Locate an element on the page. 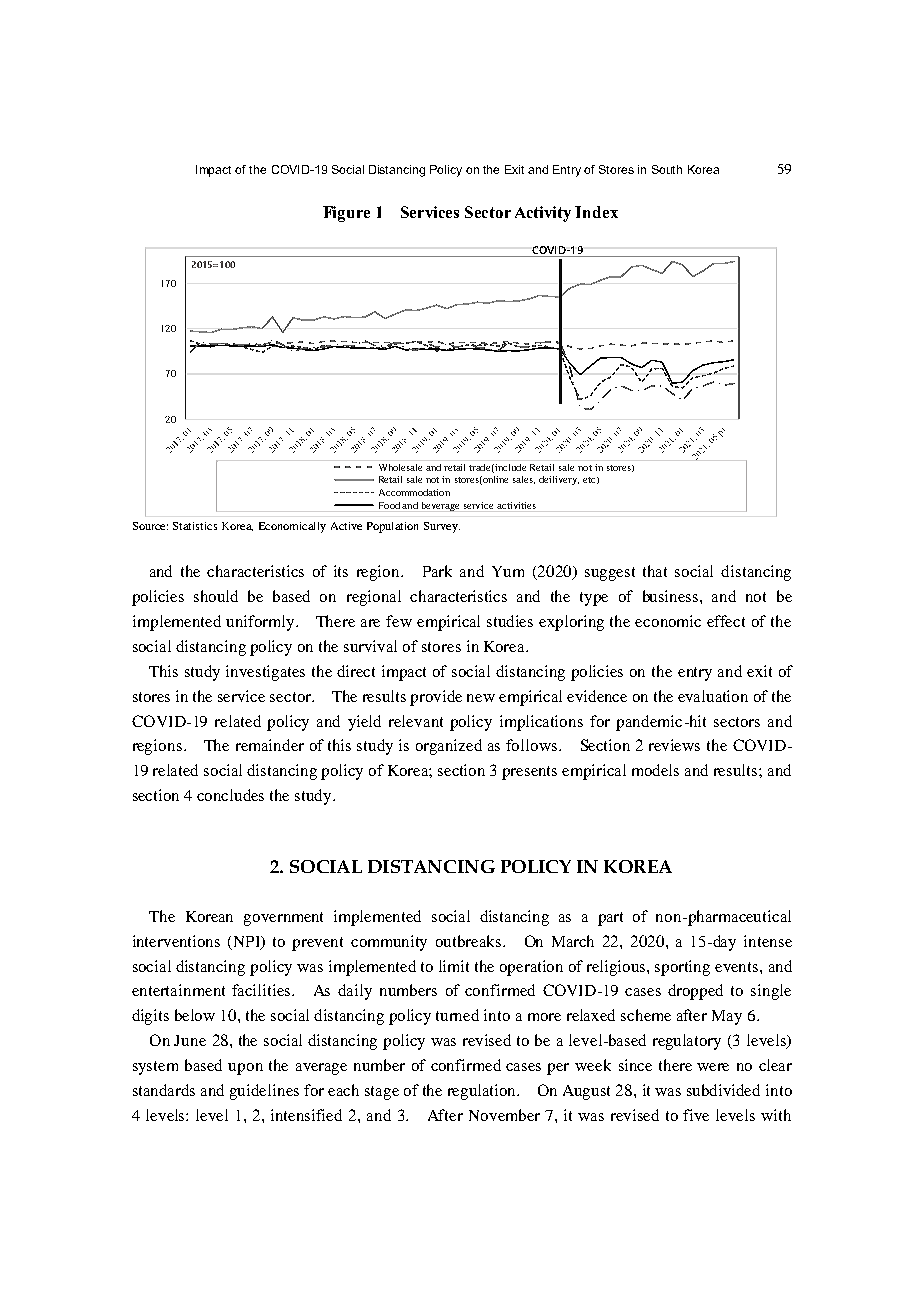 This document has height=1308, width=924. Activity is located at coordinates (543, 214).
